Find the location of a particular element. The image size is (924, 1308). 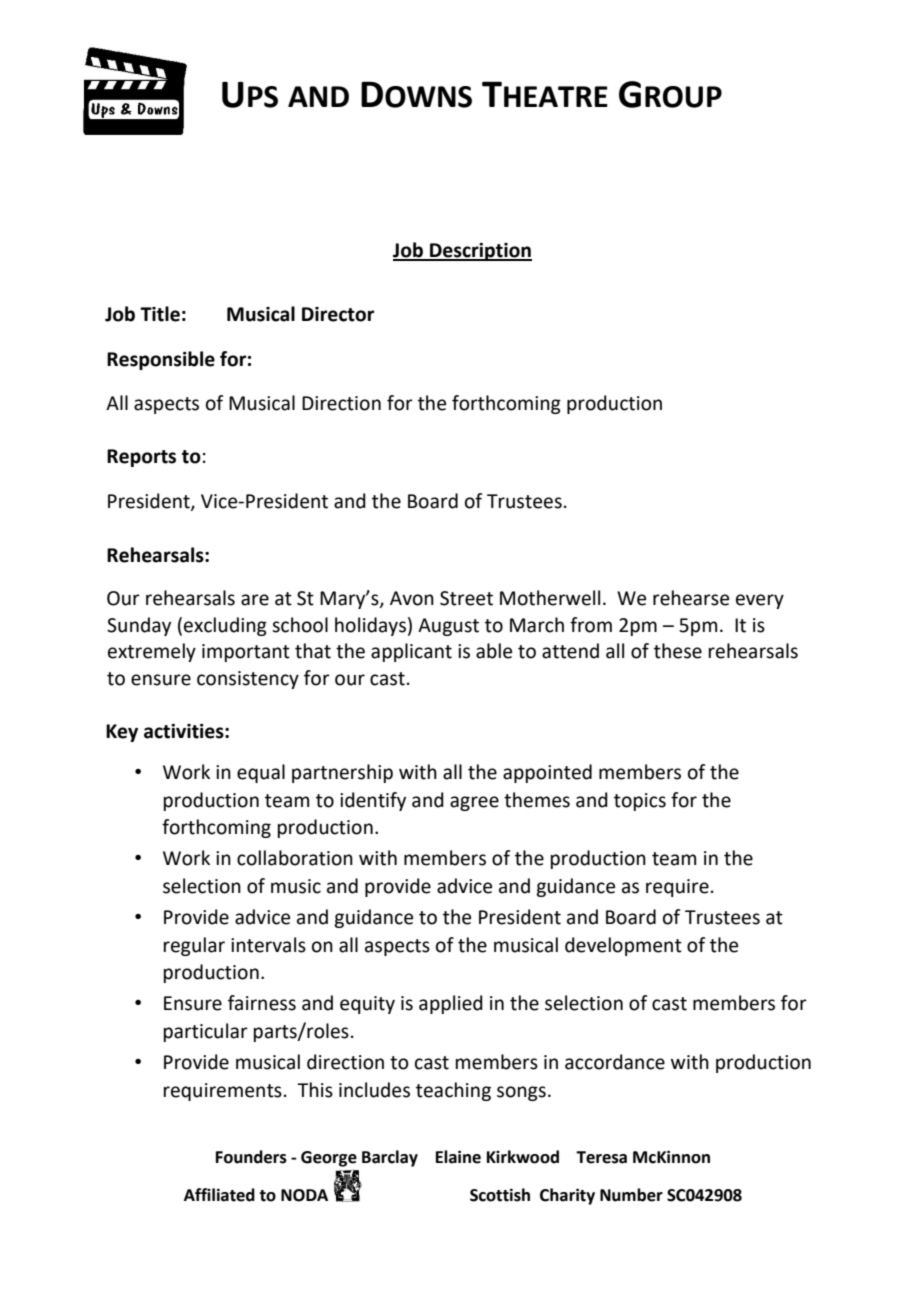

rehearse is located at coordinates (691, 598).
